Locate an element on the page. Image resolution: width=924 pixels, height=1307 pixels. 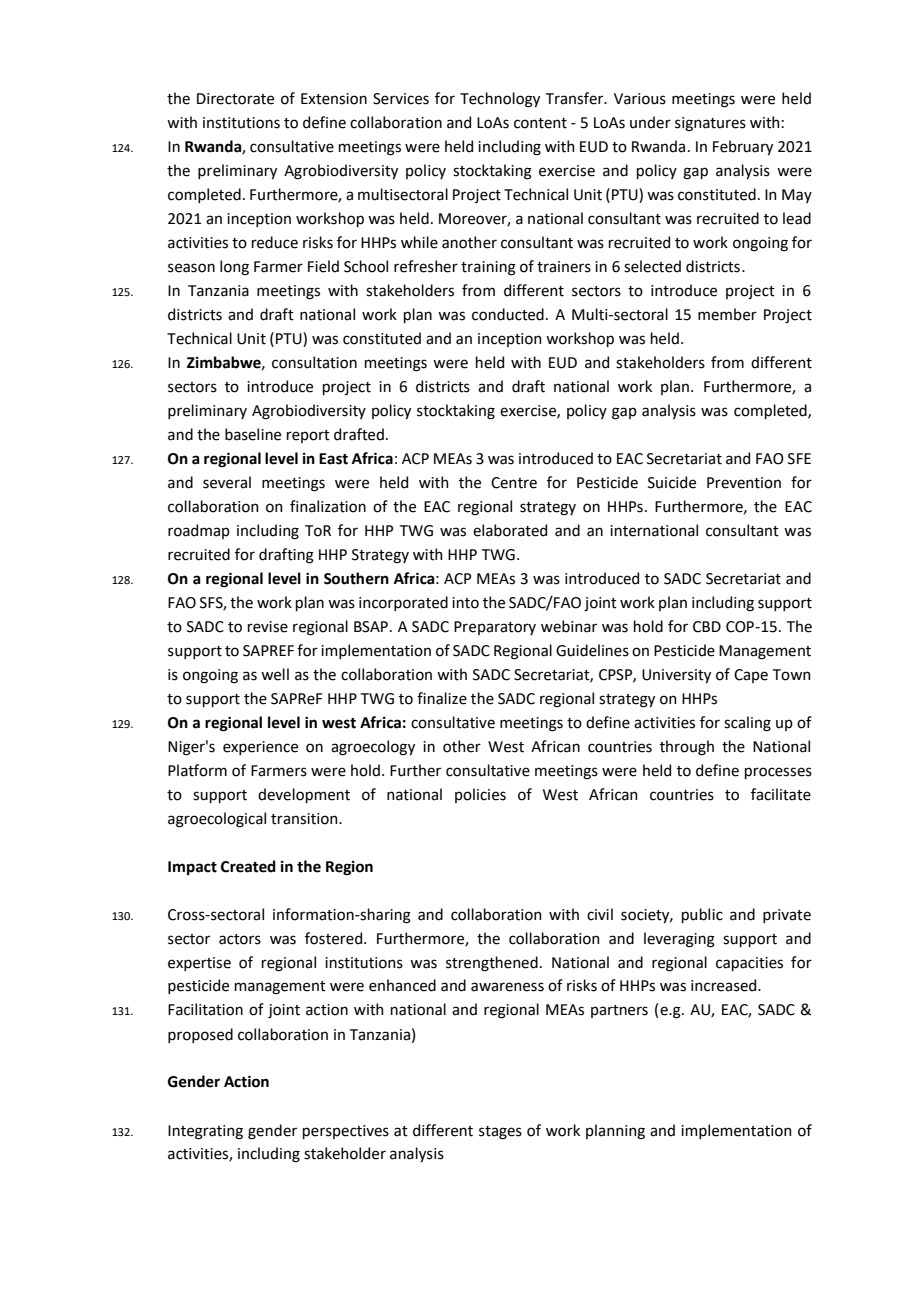
Prevention is located at coordinates (744, 483).
